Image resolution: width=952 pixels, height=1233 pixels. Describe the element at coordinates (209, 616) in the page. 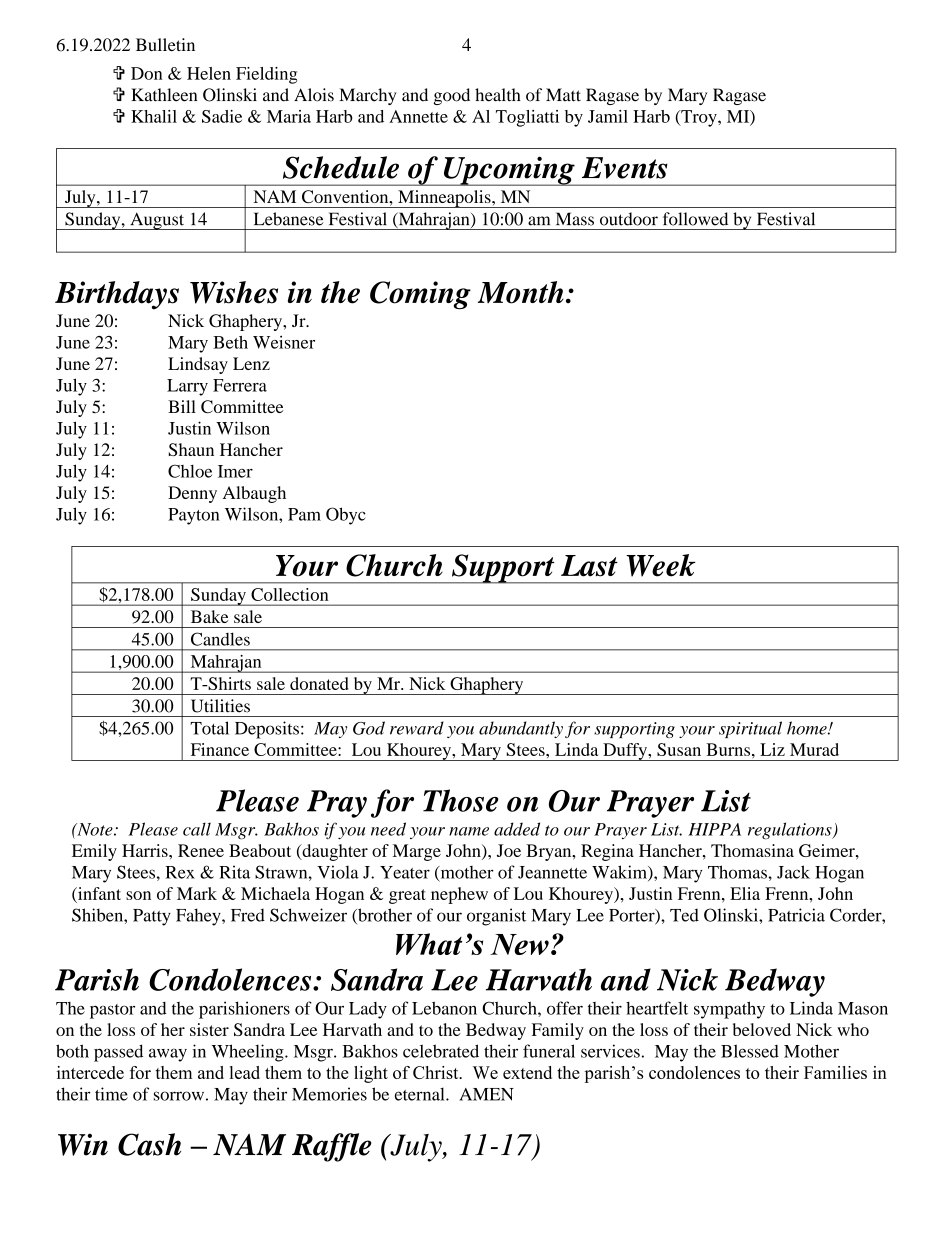

I see `Bake` at that location.
